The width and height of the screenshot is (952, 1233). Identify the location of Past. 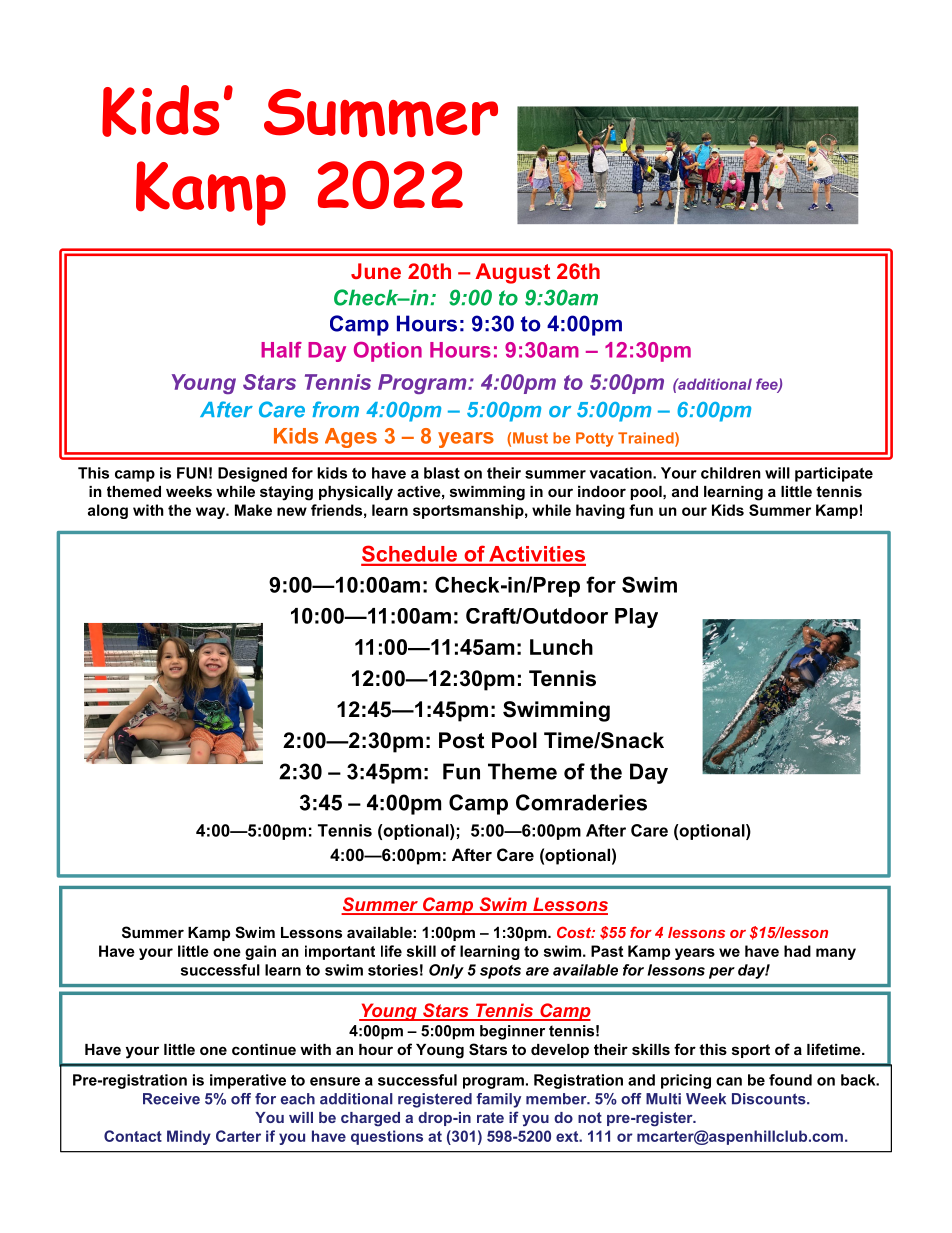
(607, 951).
